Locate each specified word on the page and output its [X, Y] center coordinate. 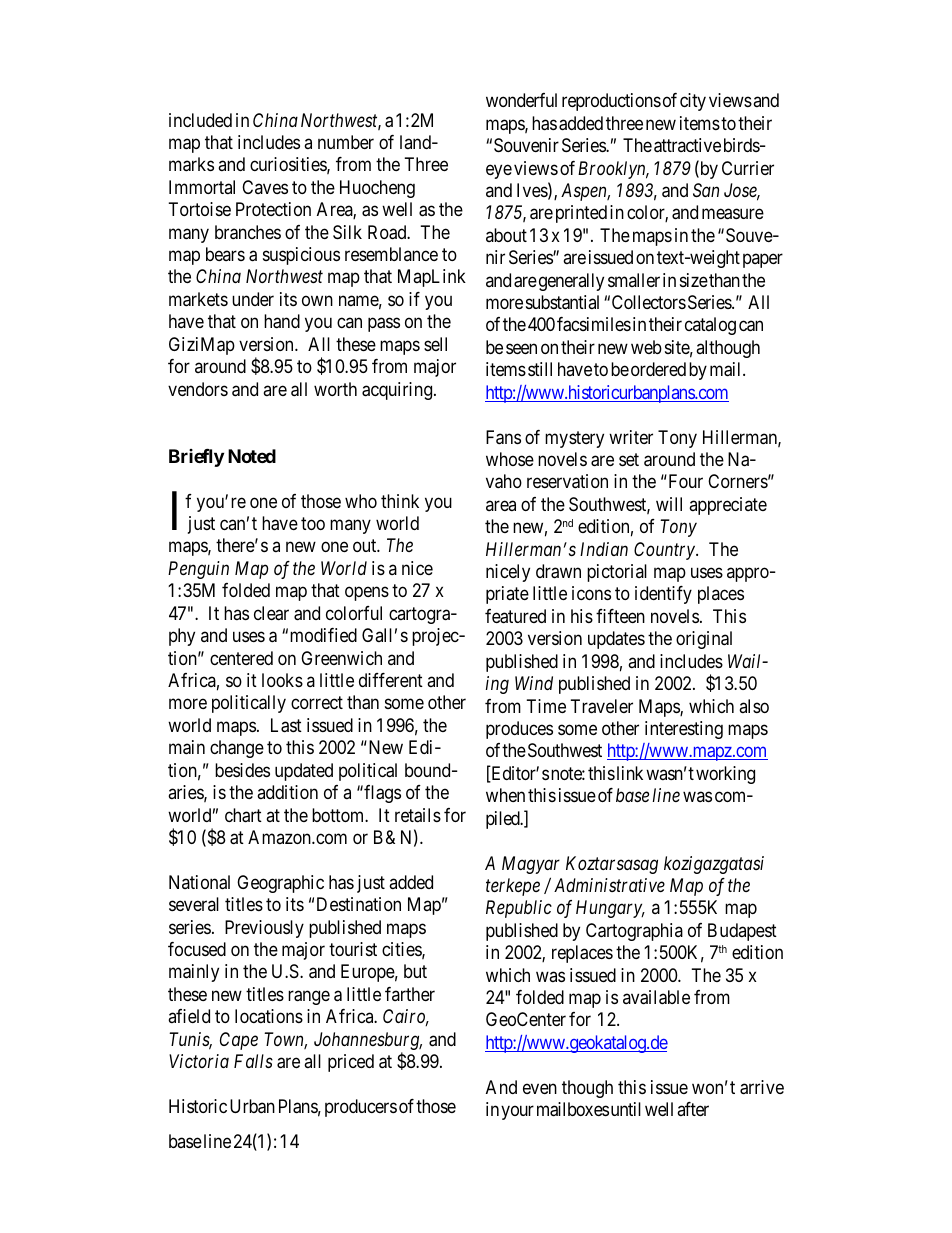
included [200, 120]
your [517, 1113]
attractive [687, 145]
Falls [253, 1061]
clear [271, 613]
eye [499, 171]
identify [663, 595]
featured [515, 616]
